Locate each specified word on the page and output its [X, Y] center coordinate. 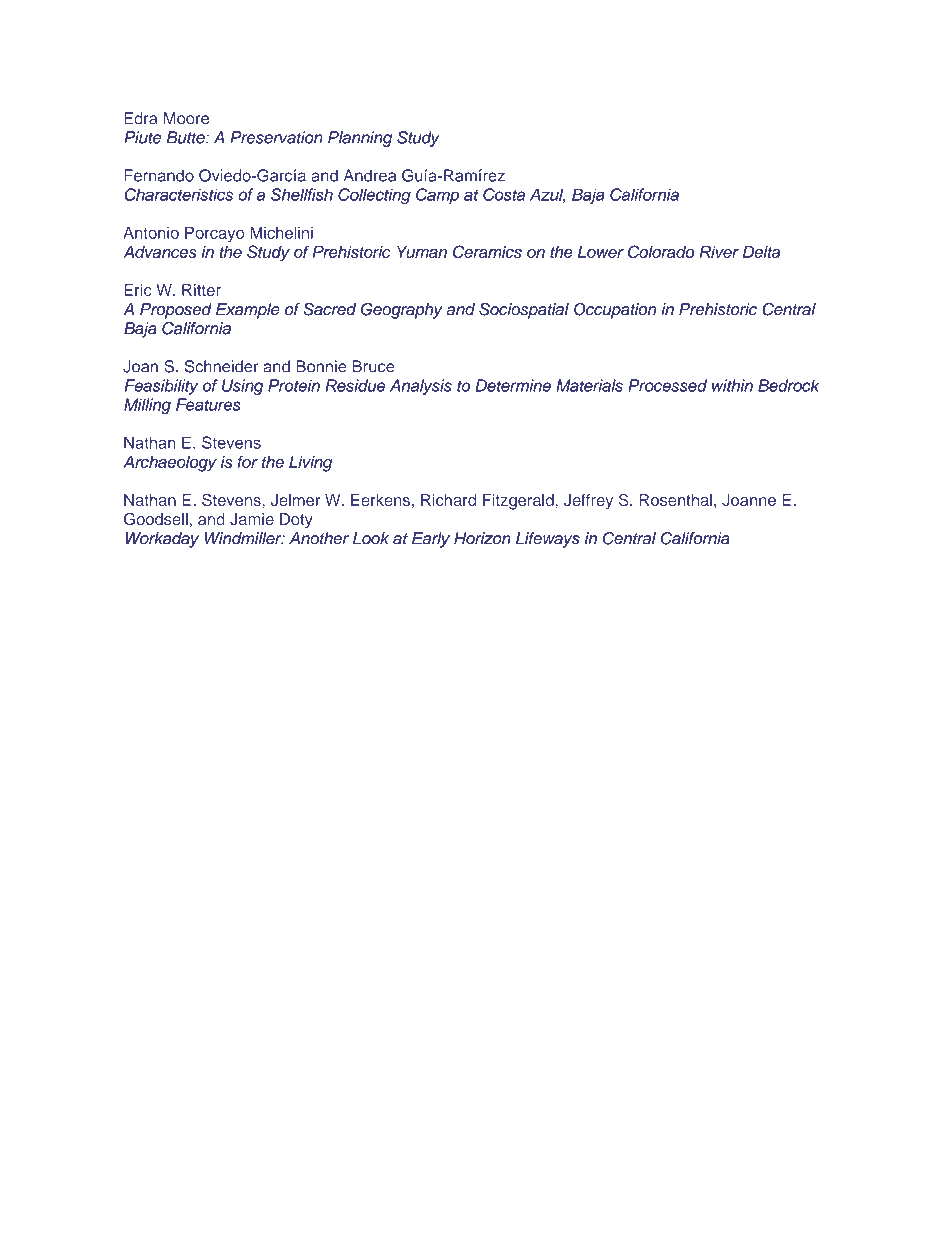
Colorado [661, 251]
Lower [601, 252]
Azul [547, 195]
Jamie [252, 519]
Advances [160, 252]
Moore [186, 118]
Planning [360, 139]
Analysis [421, 387]
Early [431, 540]
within [732, 385]
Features [208, 404]
